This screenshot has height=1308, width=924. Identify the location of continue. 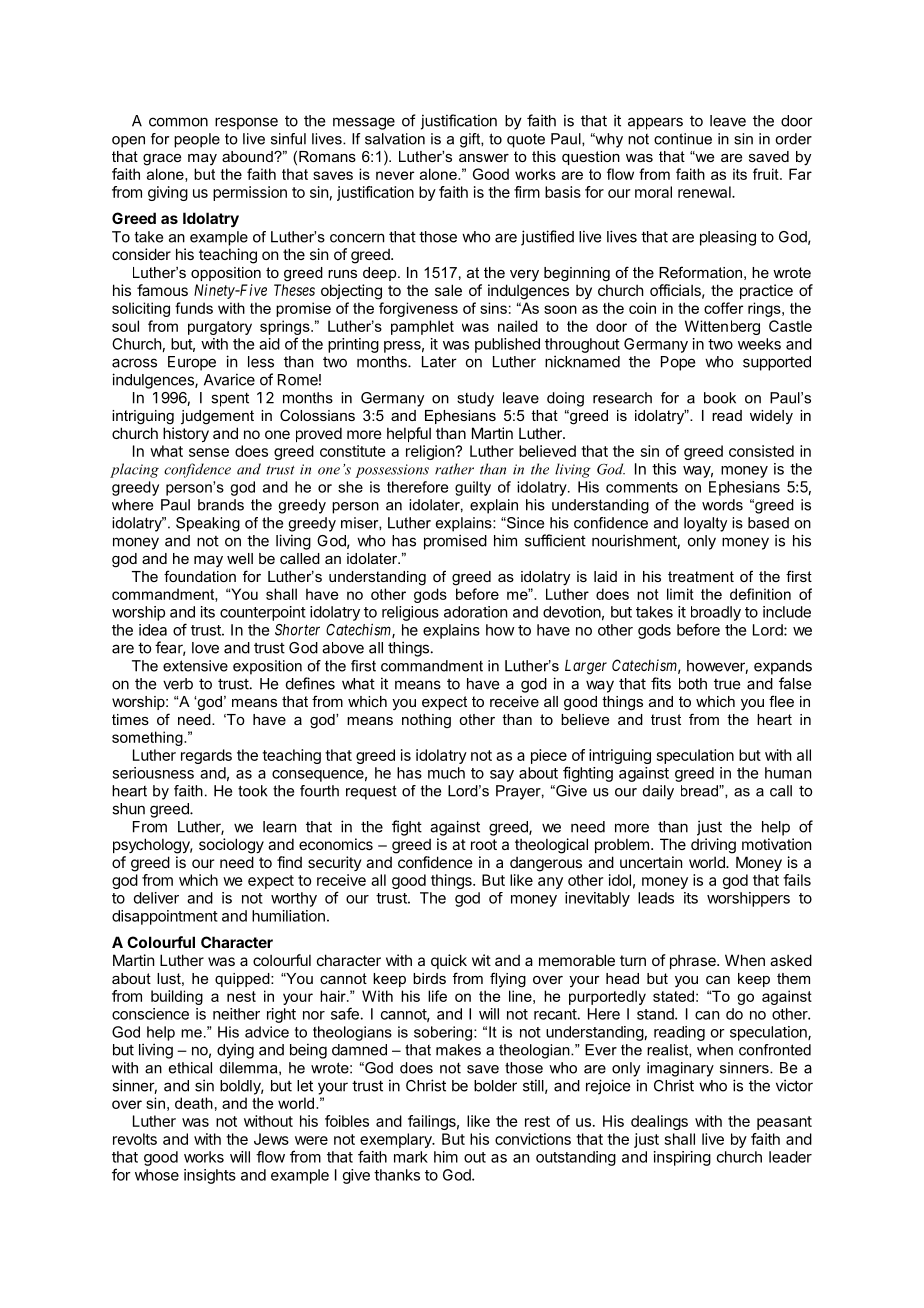
(683, 139).
